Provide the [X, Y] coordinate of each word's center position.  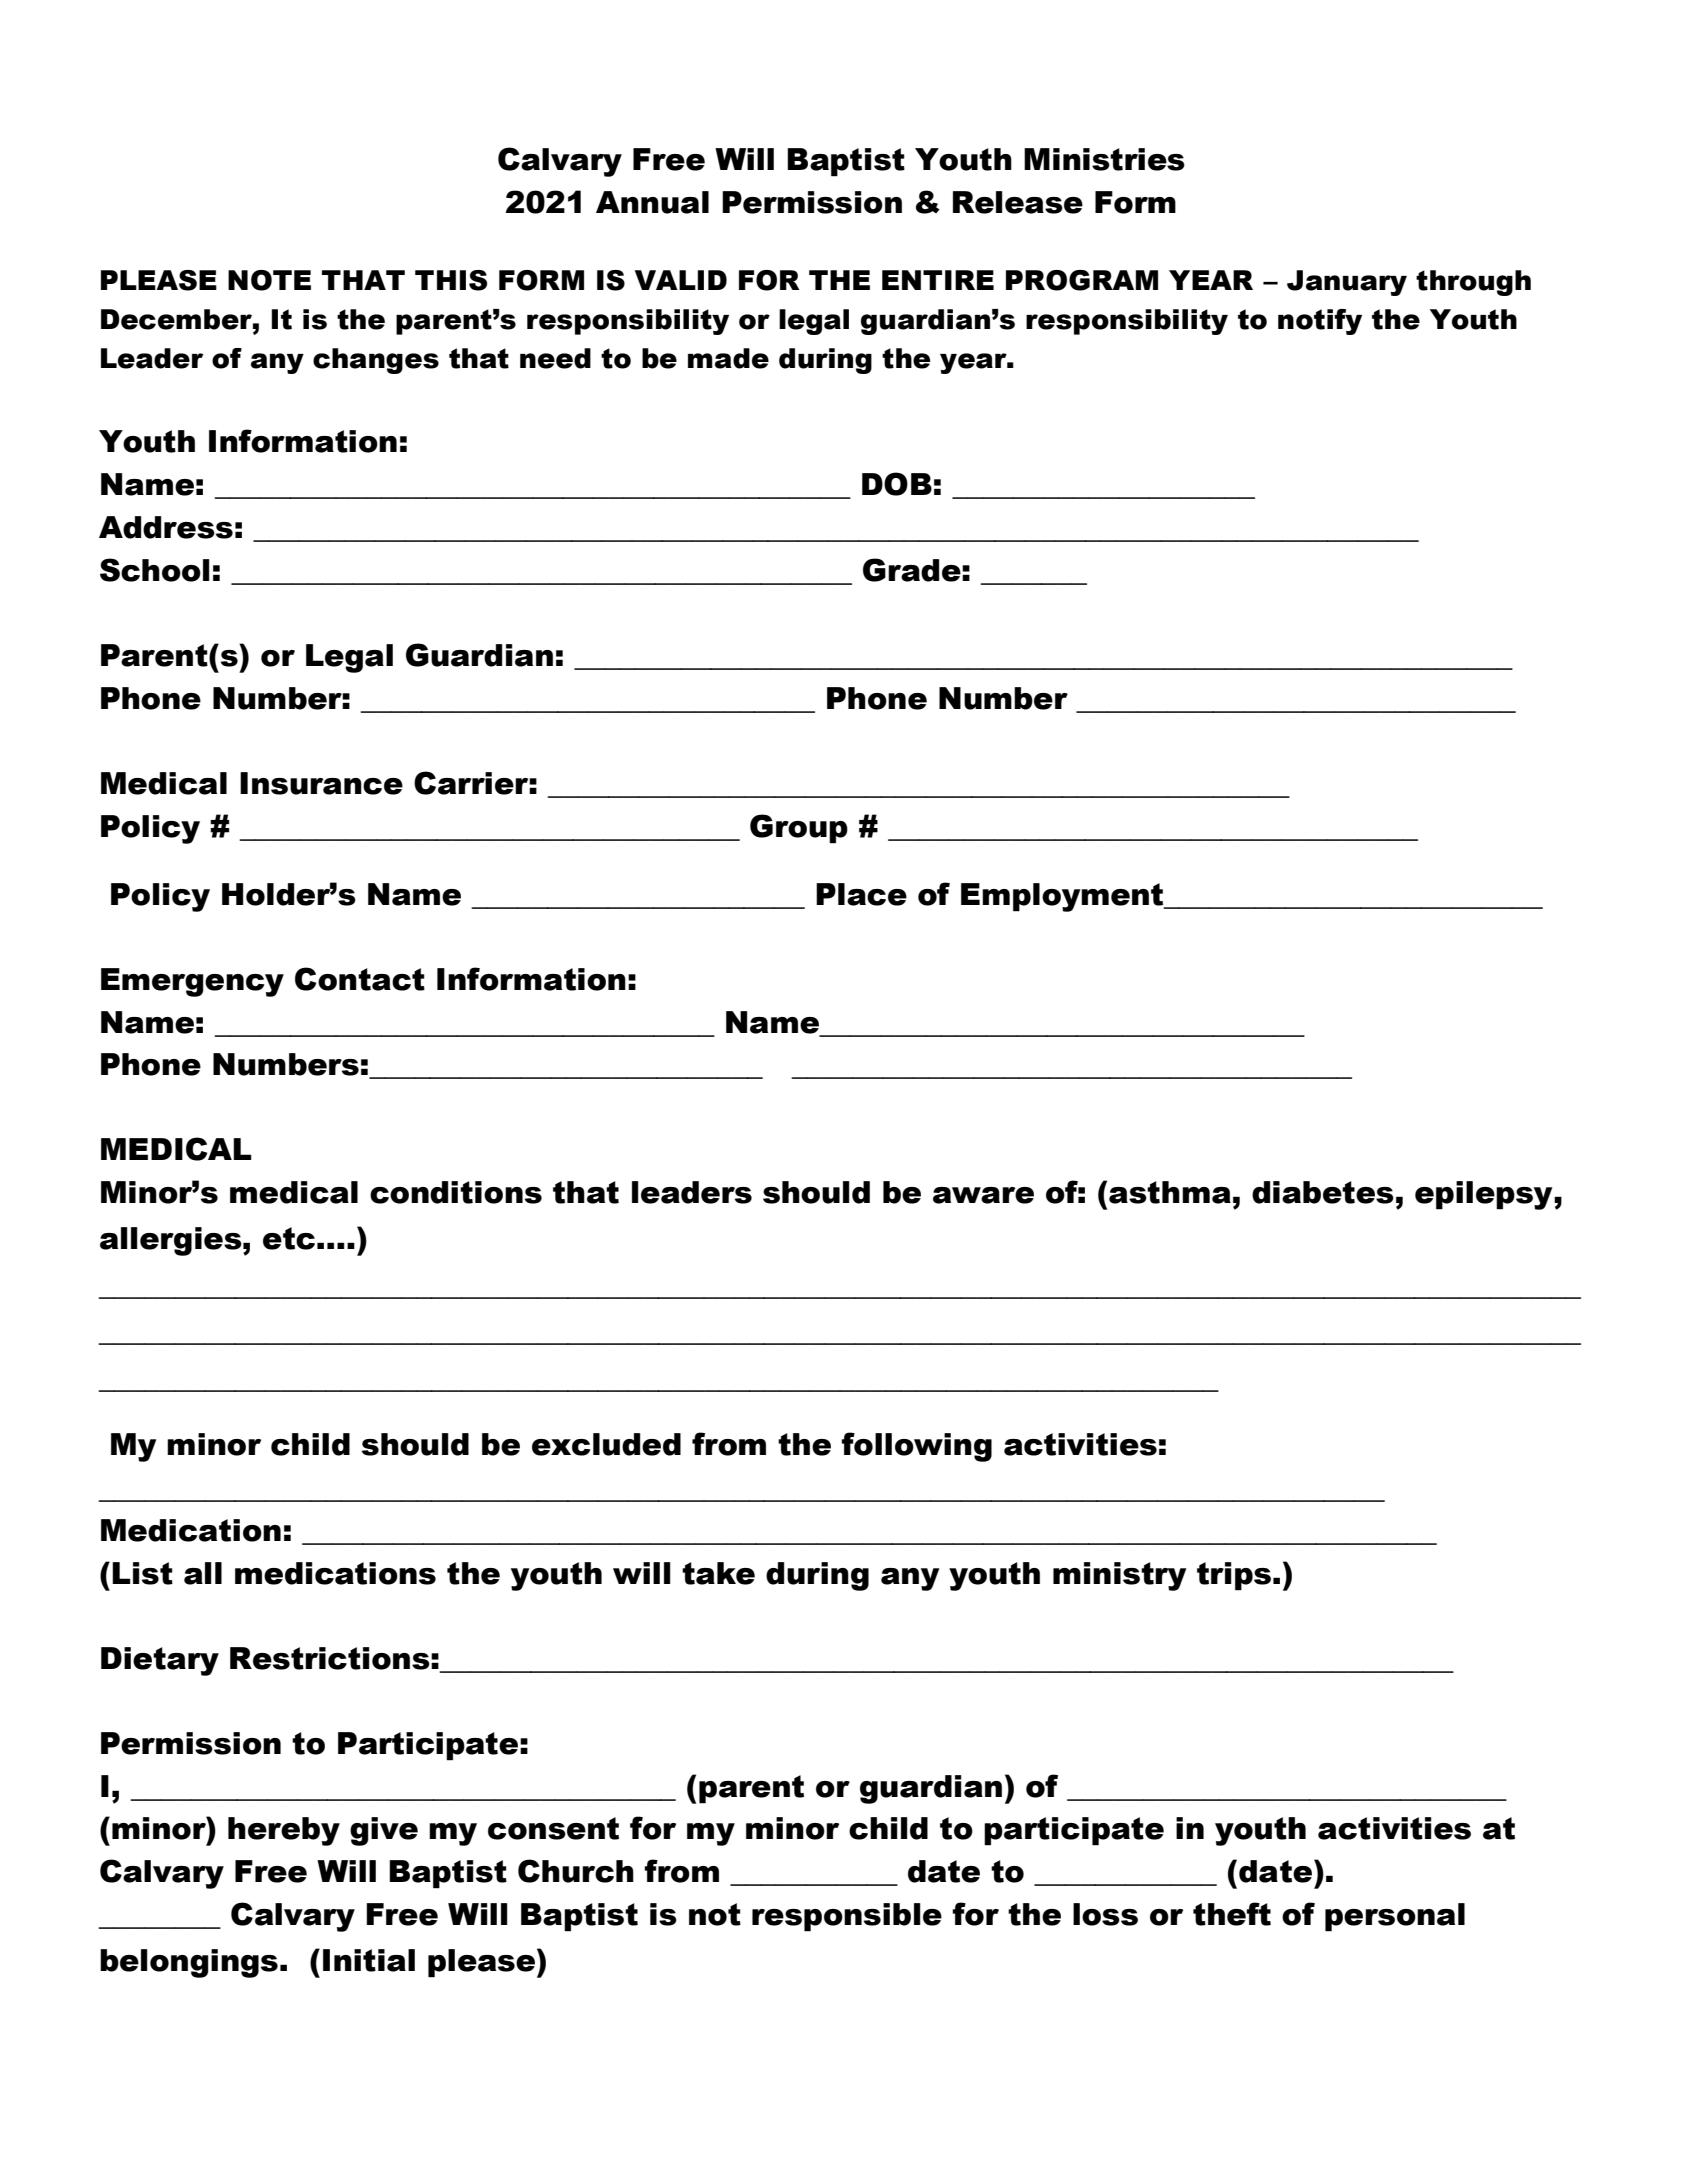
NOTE [269, 280]
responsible [847, 1917]
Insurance [321, 783]
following [916, 1447]
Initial [369, 1960]
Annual [652, 202]
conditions [456, 1192]
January [1347, 283]
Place [861, 894]
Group [799, 829]
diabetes [1323, 1192]
